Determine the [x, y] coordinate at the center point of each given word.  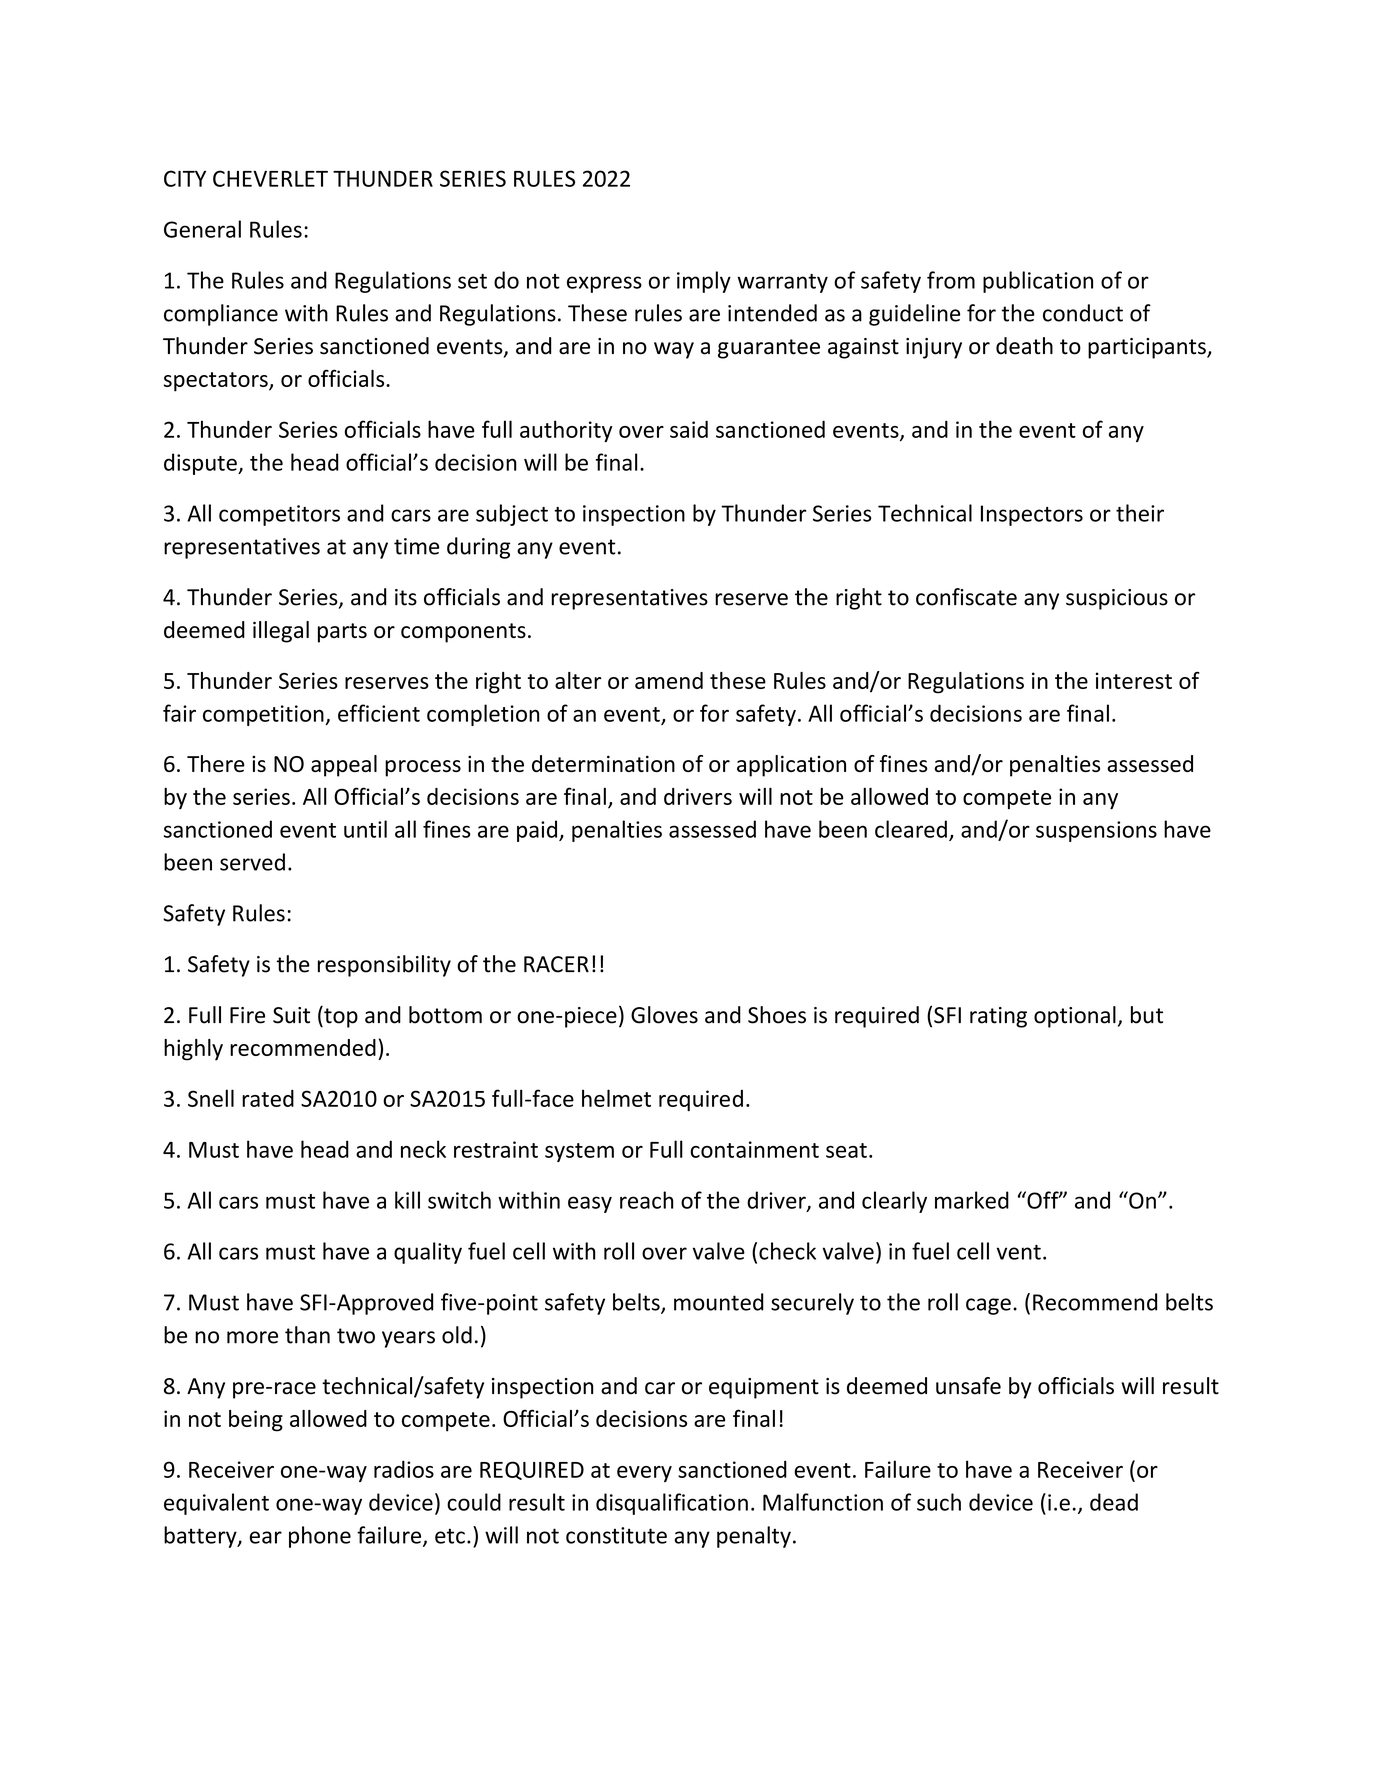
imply [704, 282]
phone [320, 1537]
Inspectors [1032, 515]
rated [268, 1098]
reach [647, 1200]
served [252, 862]
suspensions [1096, 831]
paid [537, 831]
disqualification [672, 1504]
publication [1038, 282]
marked [972, 1200]
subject [512, 515]
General [202, 229]
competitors [279, 515]
